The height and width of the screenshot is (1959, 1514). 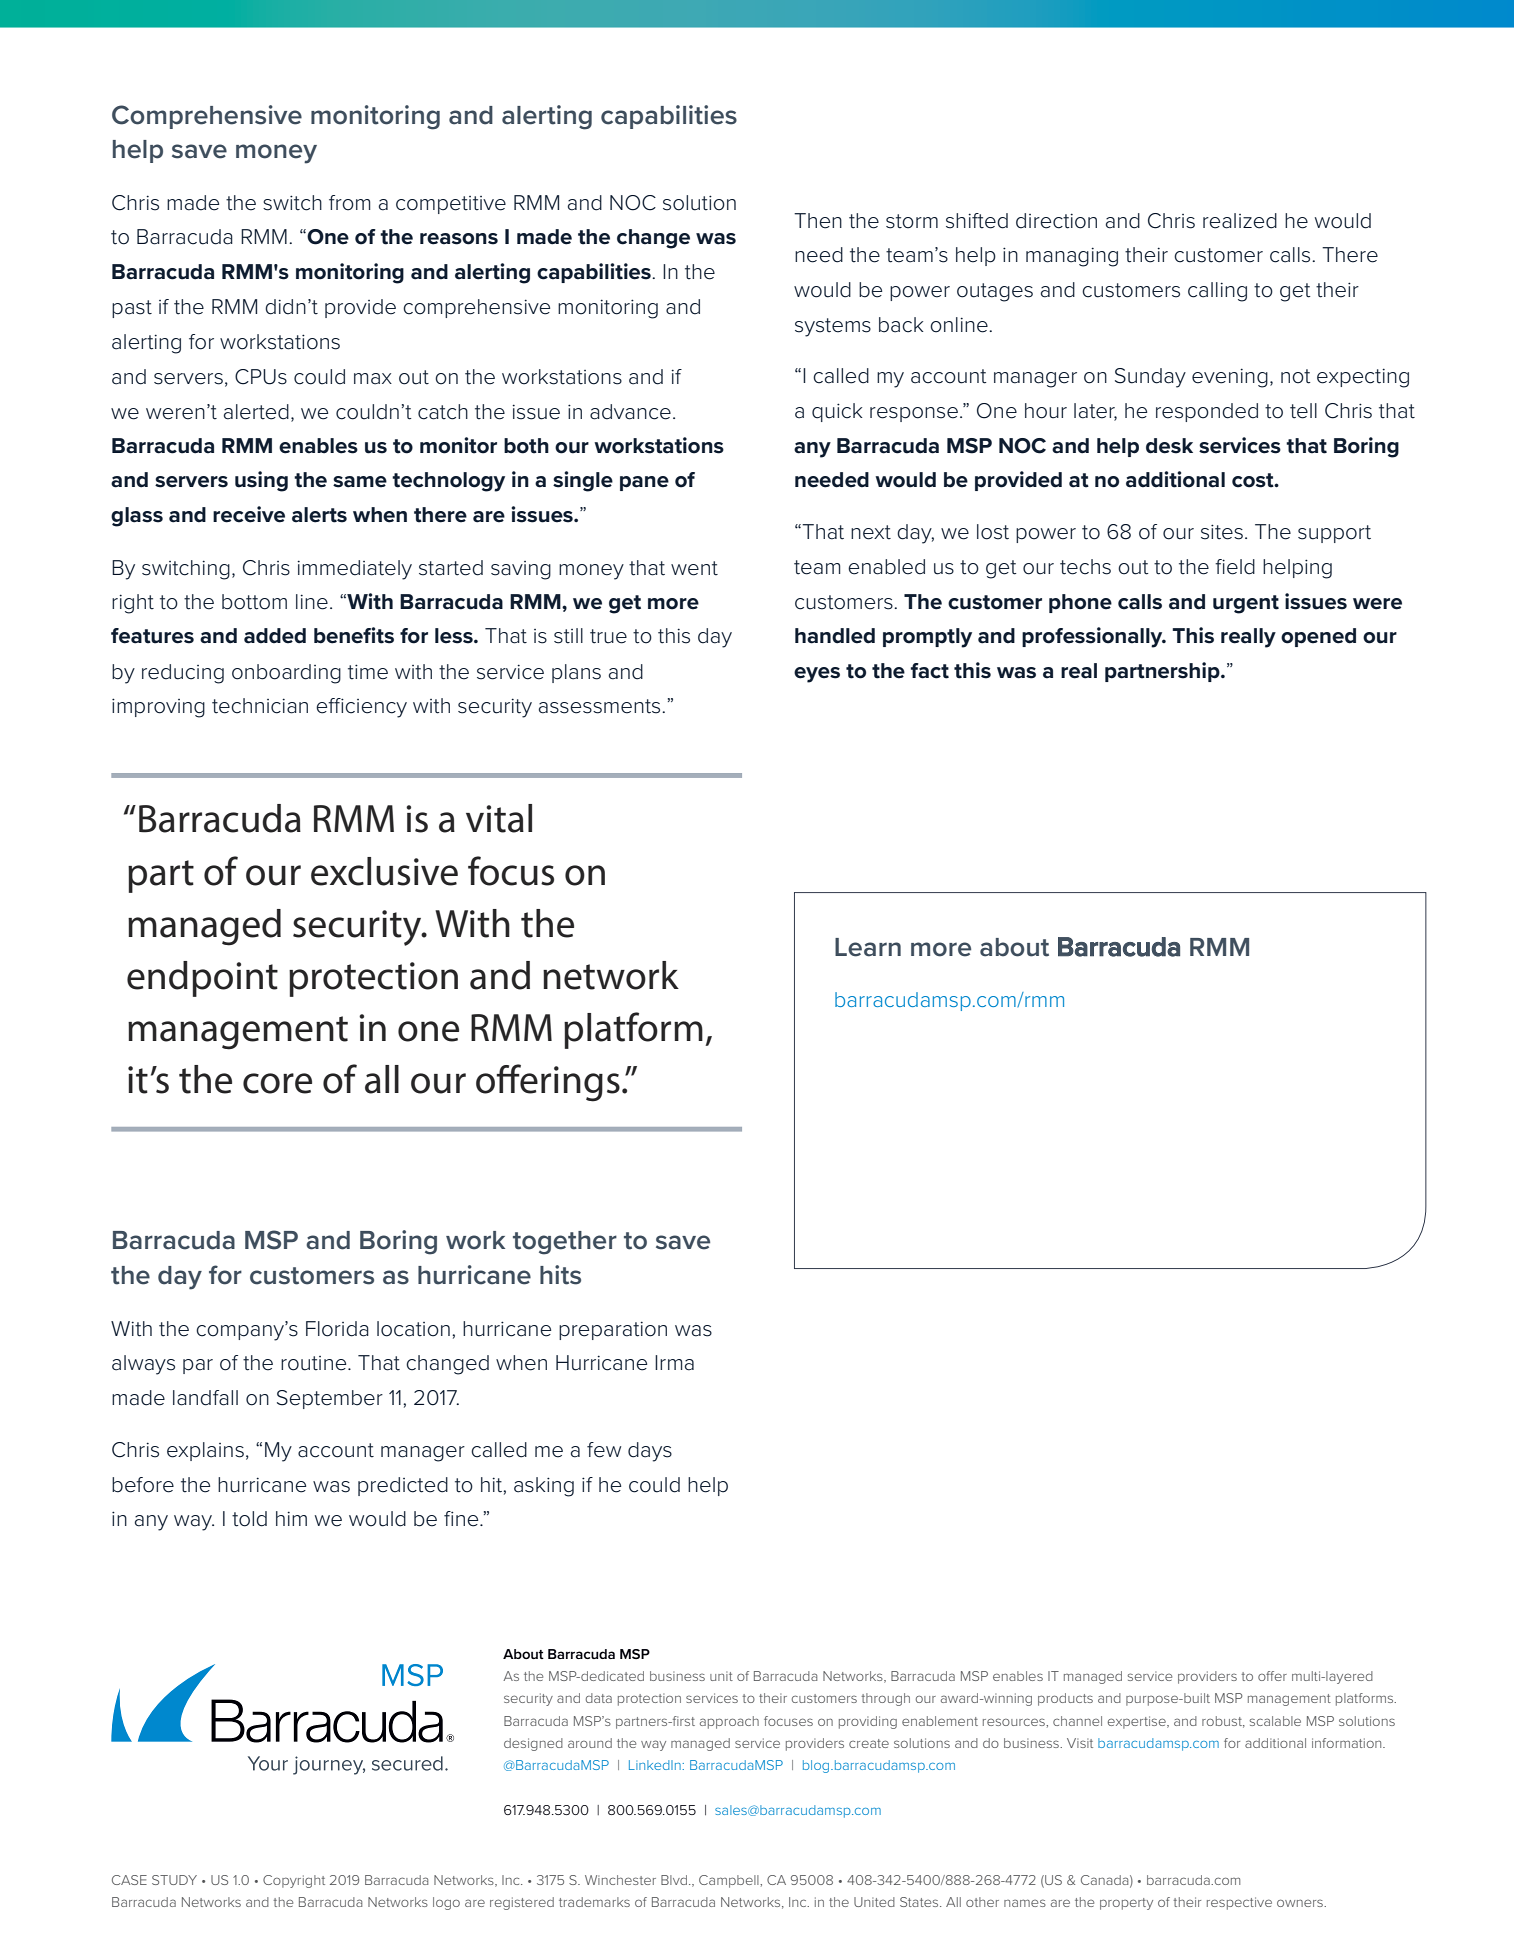 What do you see at coordinates (350, 203) in the screenshot?
I see `from` at bounding box center [350, 203].
